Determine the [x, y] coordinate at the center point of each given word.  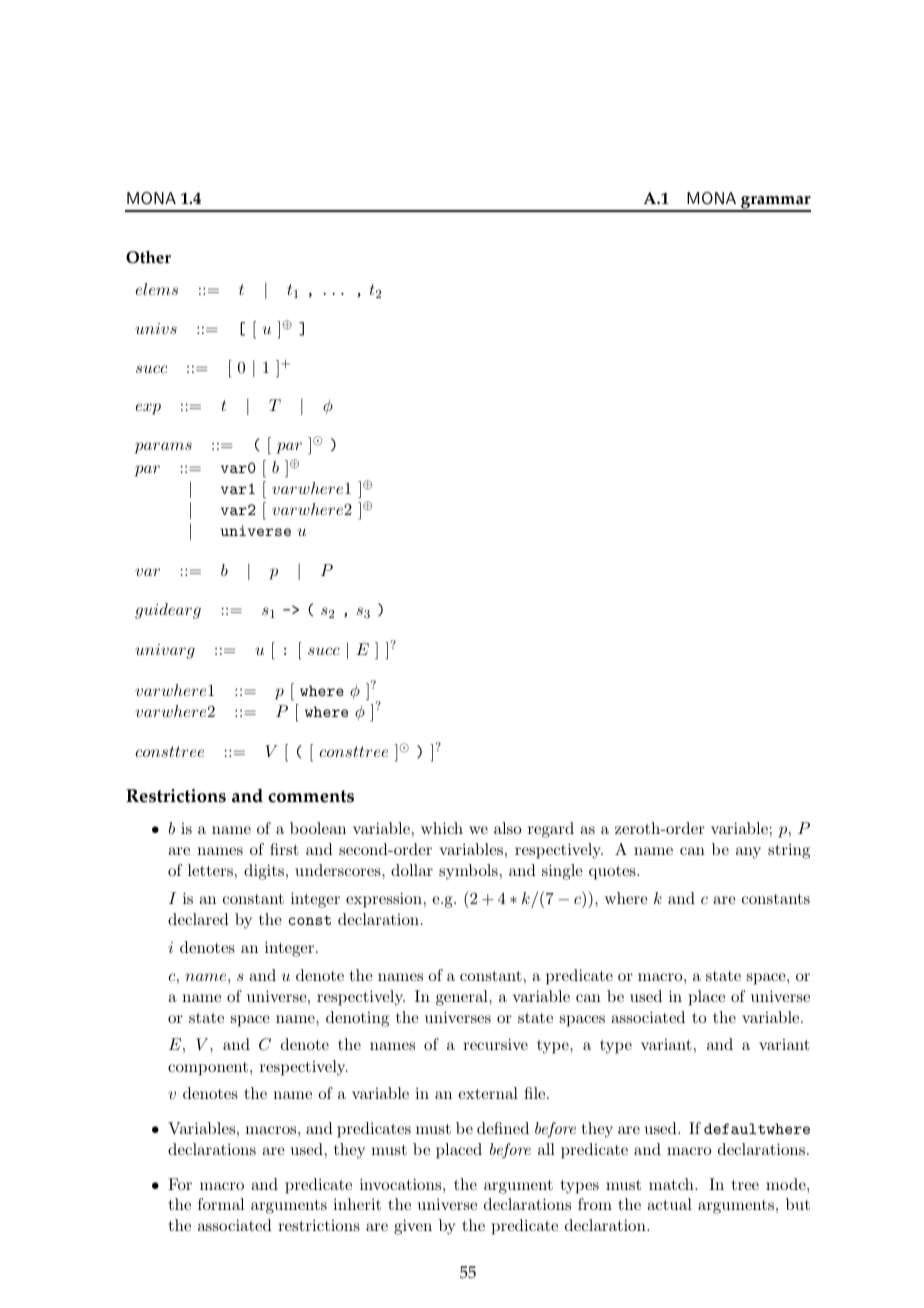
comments [311, 796]
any [748, 853]
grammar [775, 203]
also [507, 828]
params [163, 448]
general [463, 998]
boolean [318, 828]
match [672, 1184]
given [413, 1227]
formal [221, 1204]
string [789, 851]
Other [148, 257]
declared [198, 919]
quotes [613, 873]
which [442, 828]
